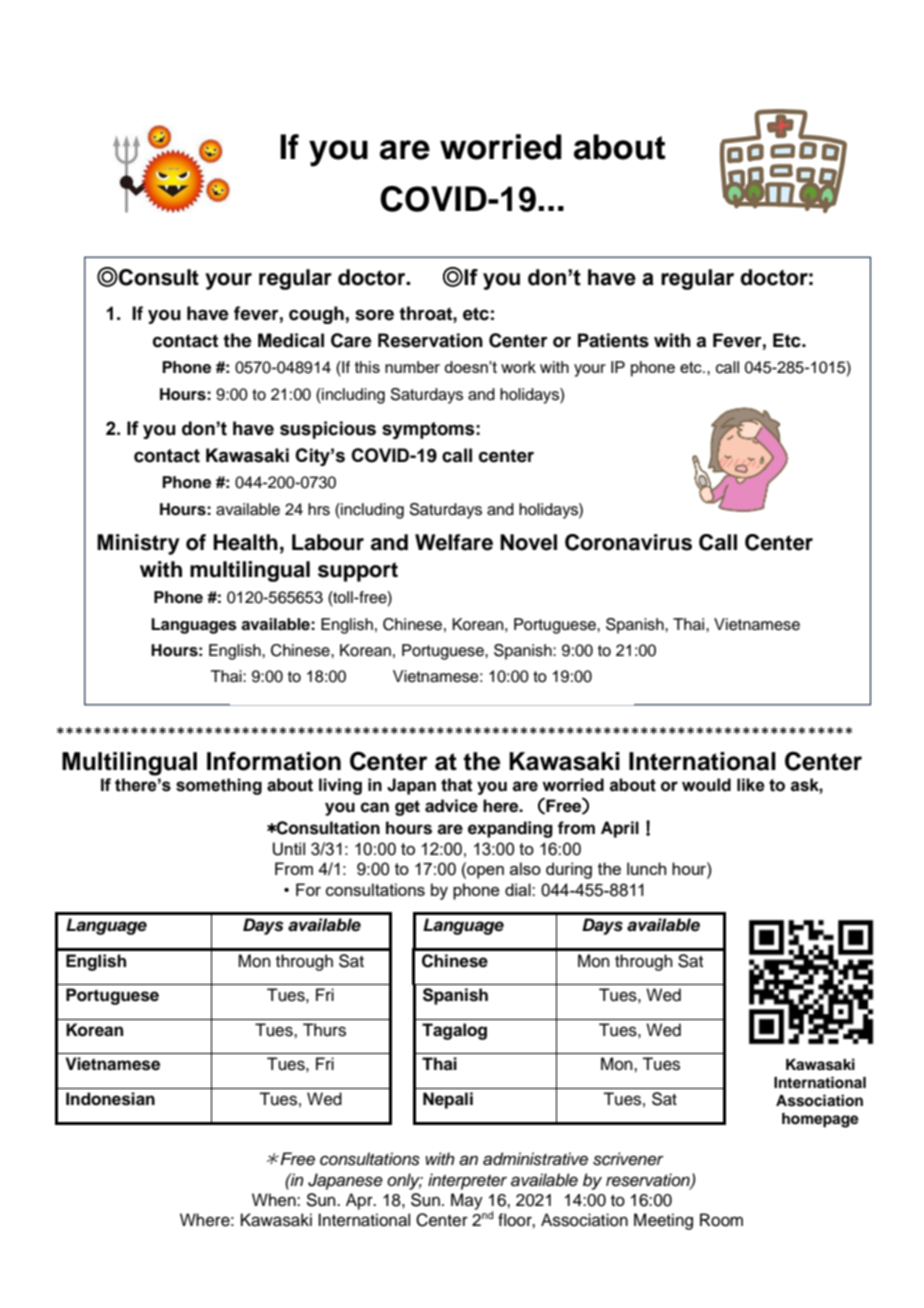 Image resolution: width=924 pixels, height=1308 pixels. I want to click on Room, so click(721, 1220).
